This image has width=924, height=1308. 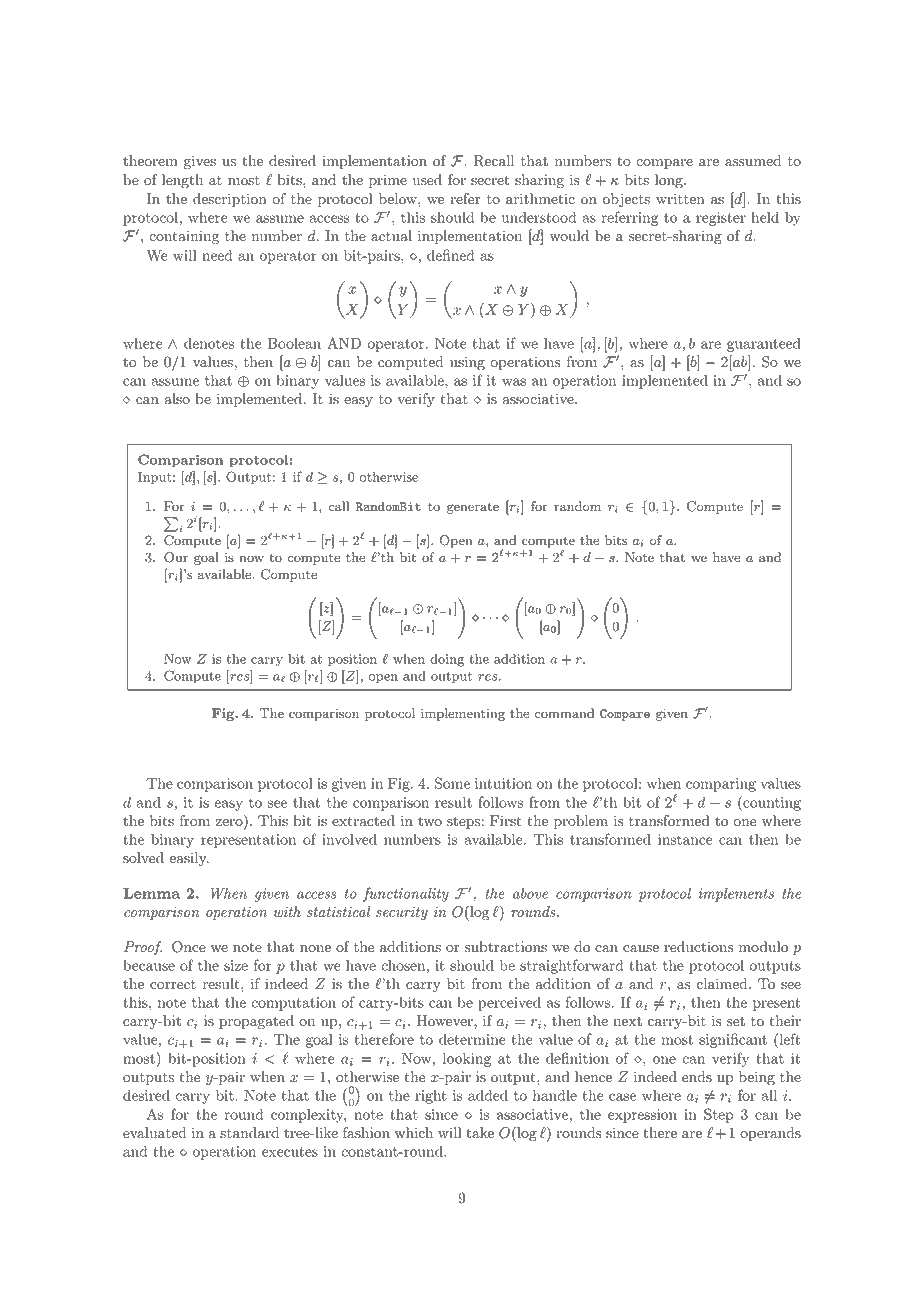 What do you see at coordinates (467, 363) in the image?
I see `using` at bounding box center [467, 363].
